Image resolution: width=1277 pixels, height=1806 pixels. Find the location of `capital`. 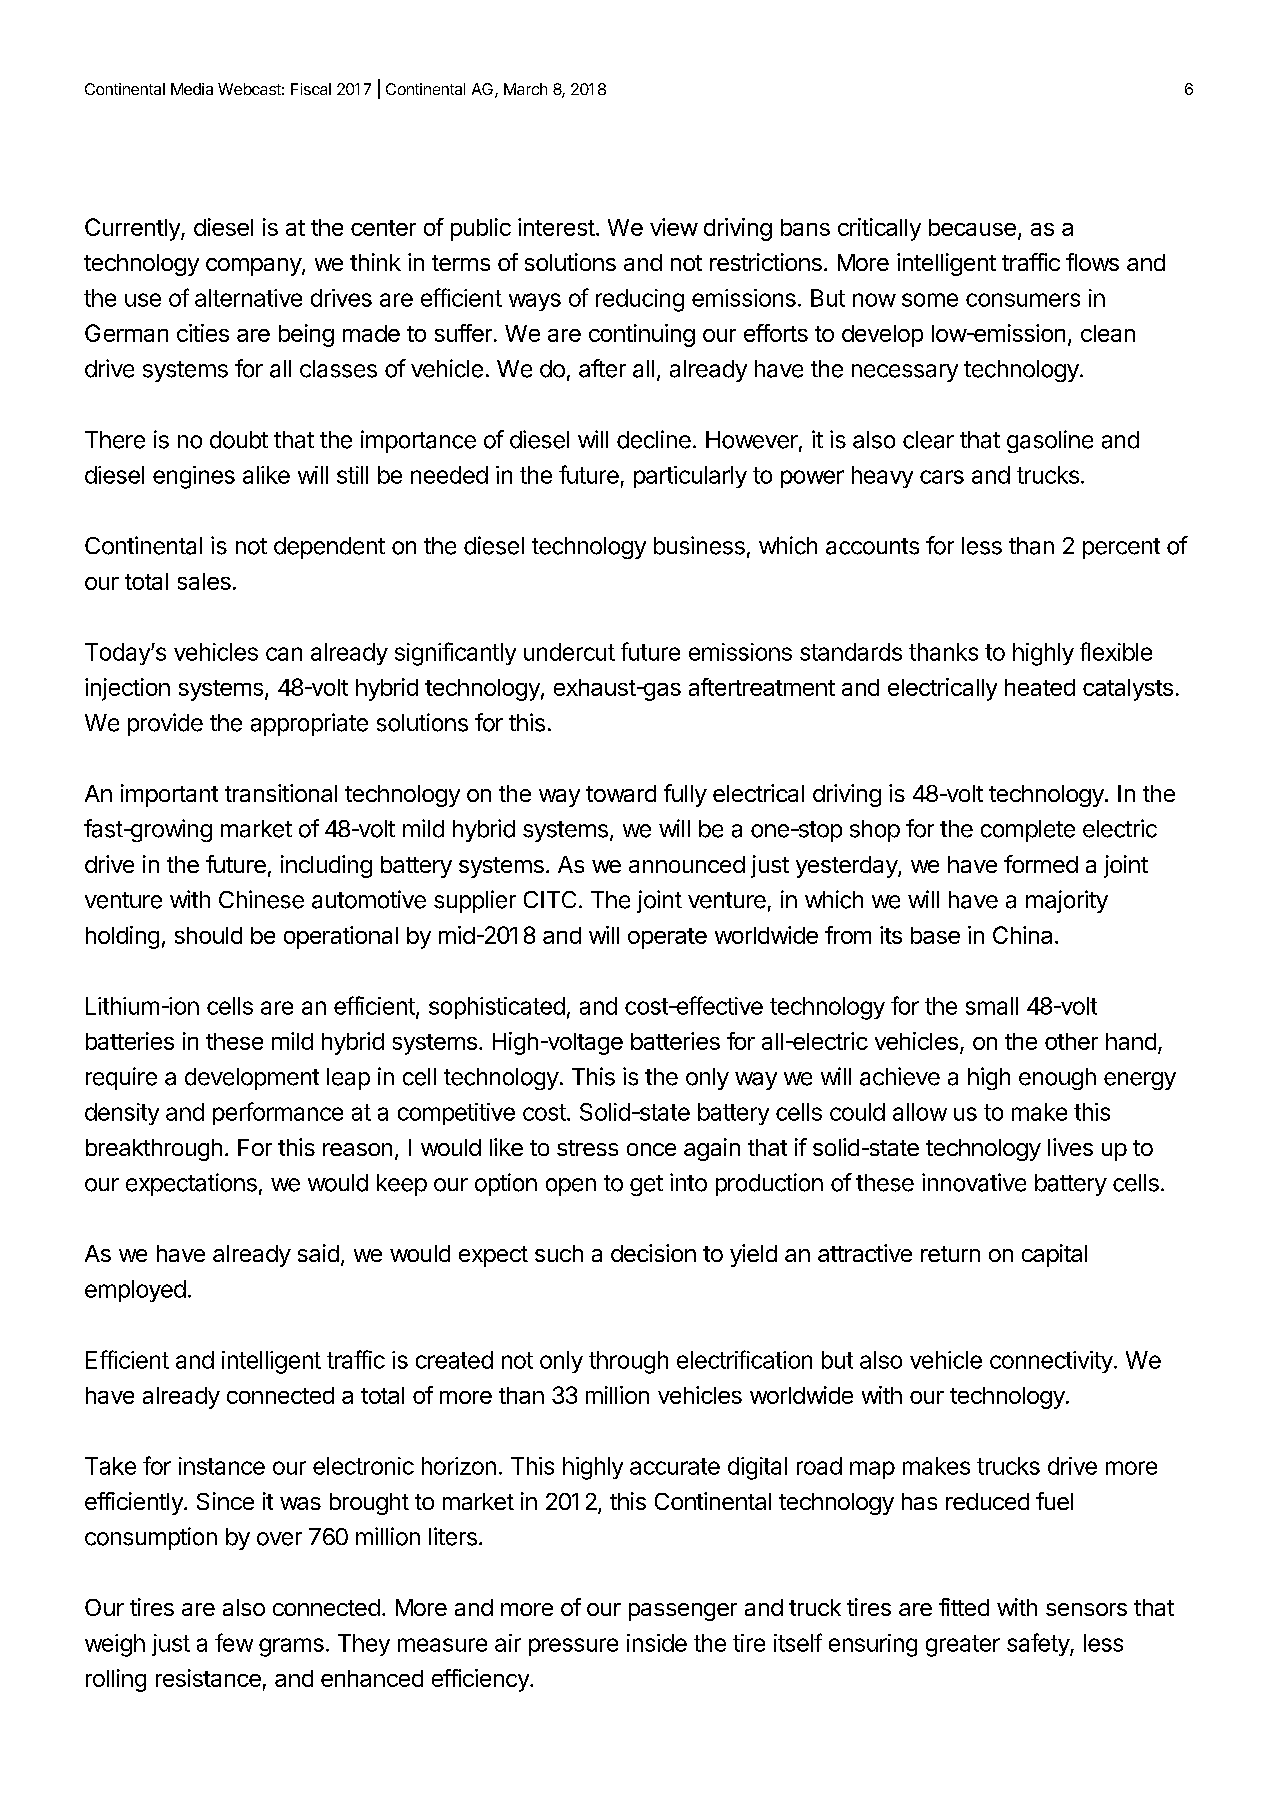

capital is located at coordinates (1054, 1255).
